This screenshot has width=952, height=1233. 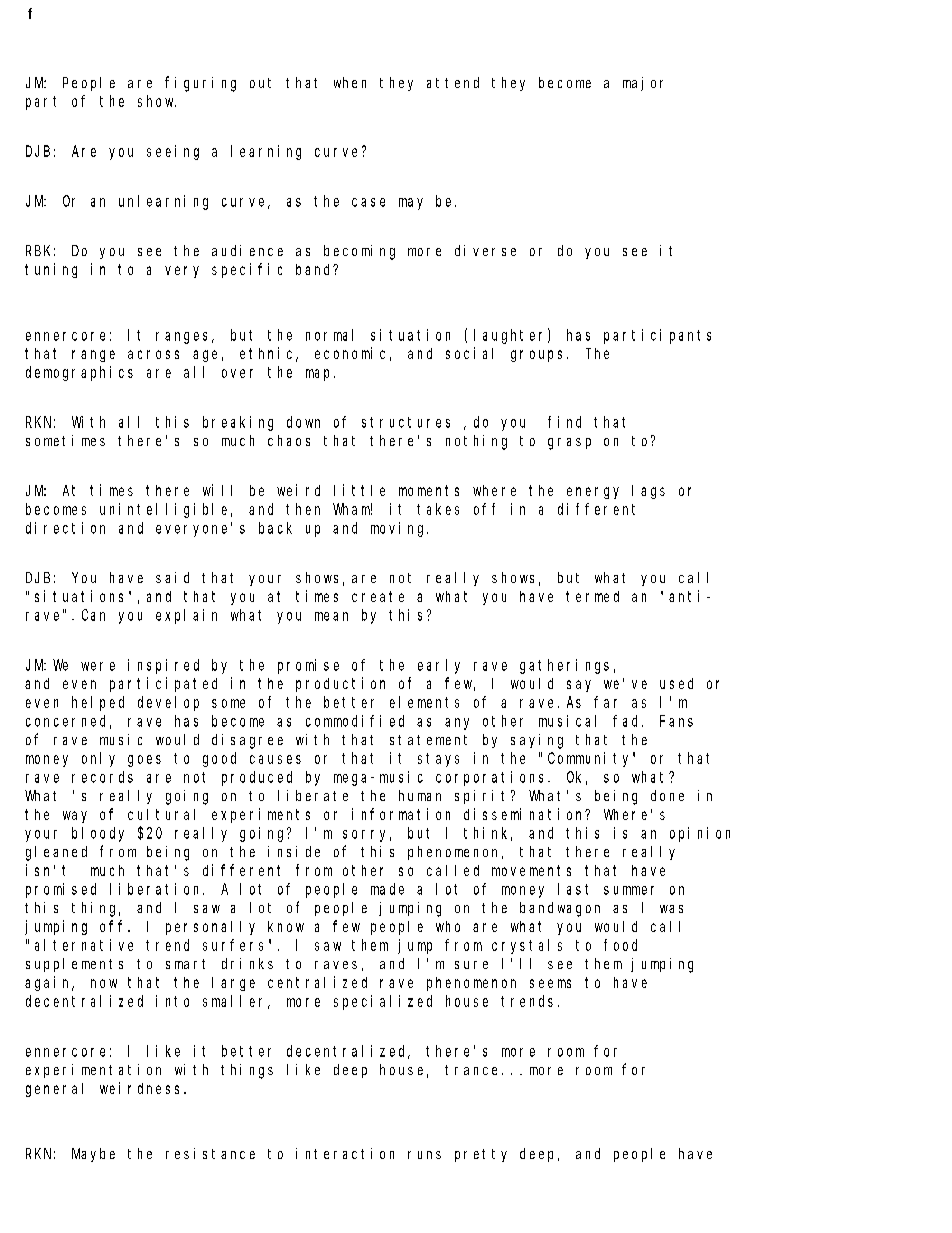 What do you see at coordinates (247, 250) in the screenshot?
I see `audience` at bounding box center [247, 250].
